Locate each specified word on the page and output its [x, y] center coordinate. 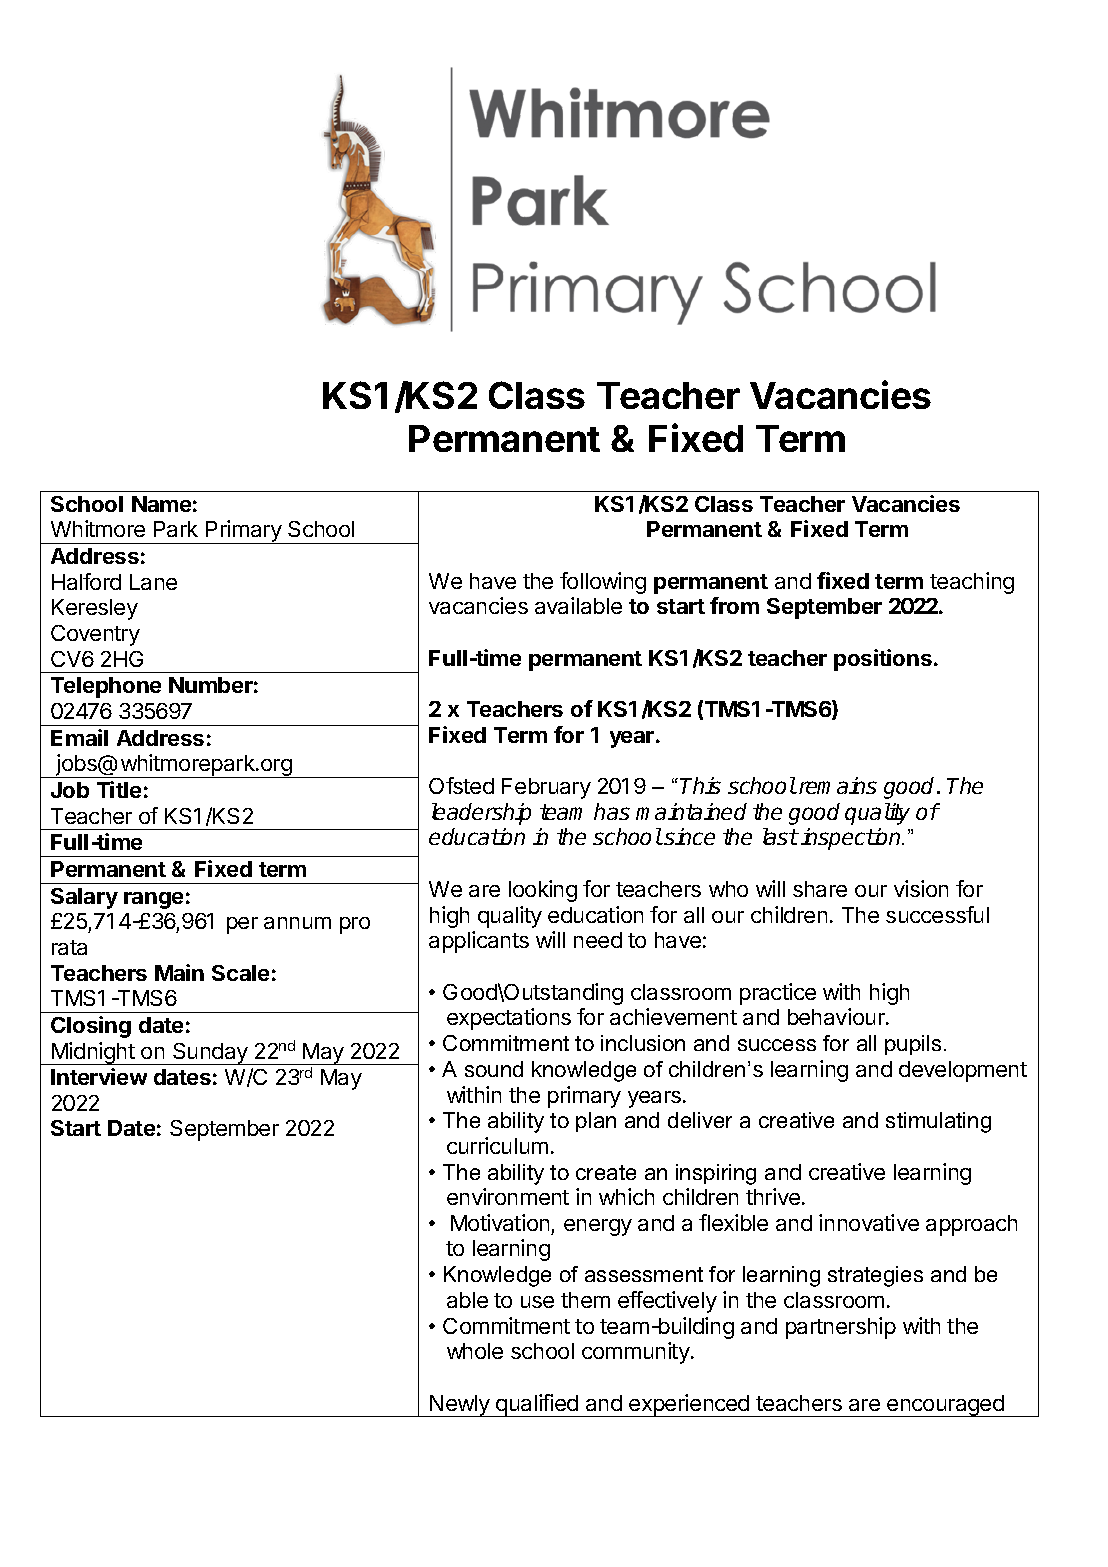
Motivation [500, 1222]
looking [543, 891]
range [153, 900]
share [820, 889]
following [603, 583]
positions [883, 660]
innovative [869, 1222]
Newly [460, 1406]
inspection [852, 839]
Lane [153, 582]
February [546, 788]
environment [508, 1196]
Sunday [210, 1054]
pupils [913, 1045]
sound [494, 1069]
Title [119, 789]
